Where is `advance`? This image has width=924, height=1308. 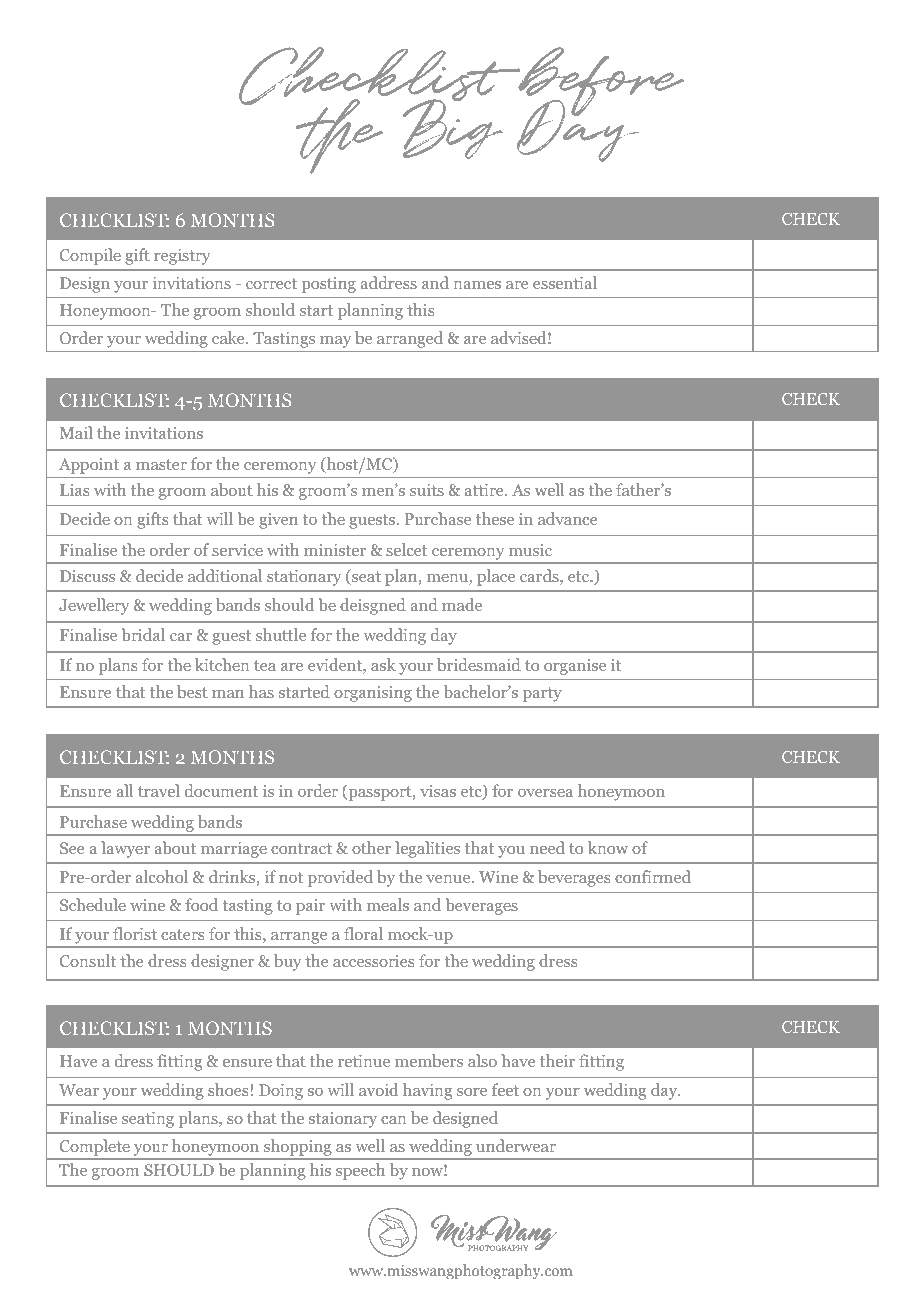
advance is located at coordinates (567, 518).
